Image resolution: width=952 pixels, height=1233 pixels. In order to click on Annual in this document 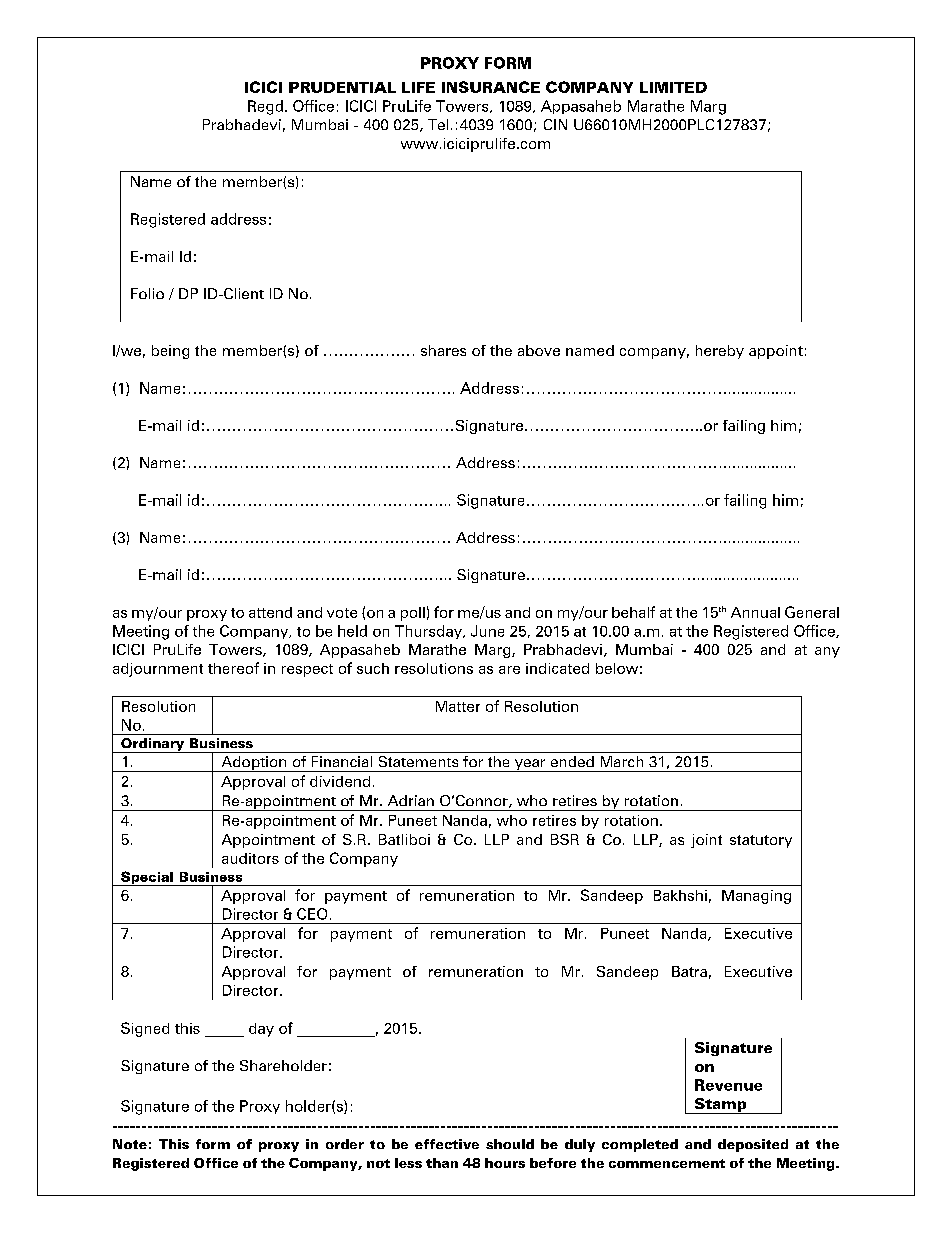, I will do `click(755, 612)`.
